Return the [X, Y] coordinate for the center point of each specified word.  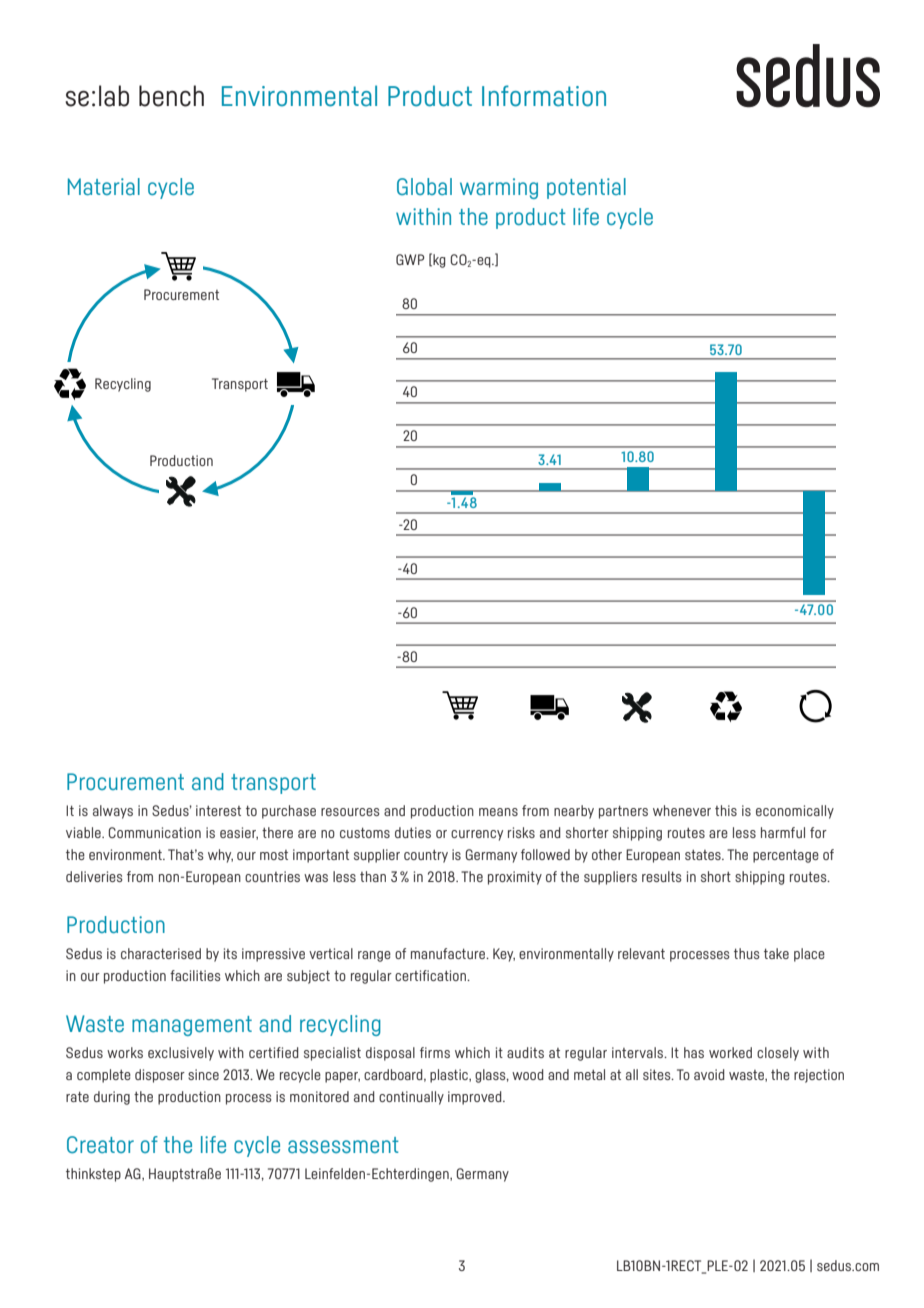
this [726, 810]
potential [586, 188]
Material [104, 186]
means [498, 812]
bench [171, 96]
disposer [160, 1076]
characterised [161, 953]
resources [350, 812]
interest [218, 810]
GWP [410, 259]
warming [499, 188]
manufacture [449, 953]
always [113, 812]
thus [747, 953]
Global [424, 187]
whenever [682, 810]
